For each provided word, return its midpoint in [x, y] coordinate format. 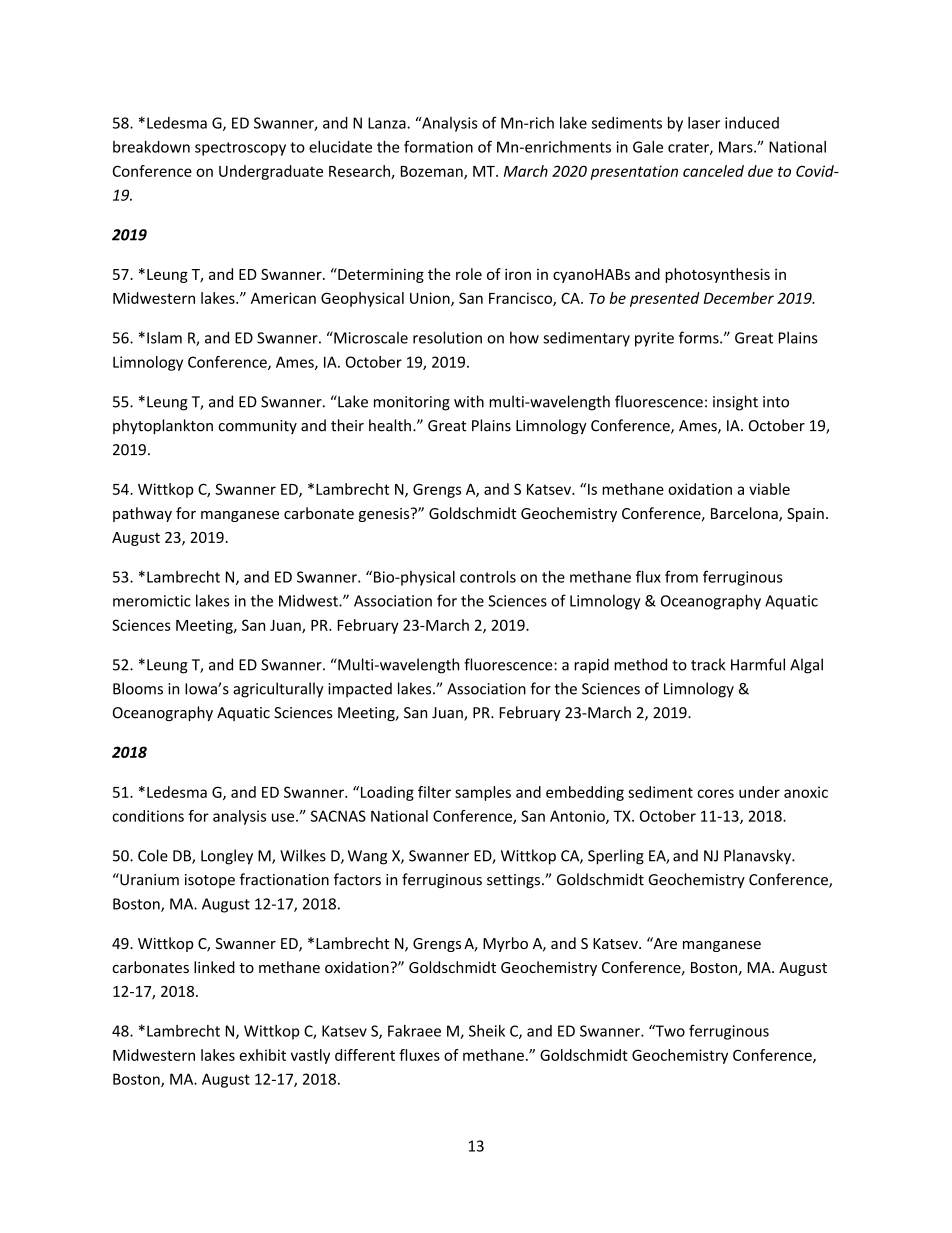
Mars [737, 147]
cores [715, 793]
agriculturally [278, 690]
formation [438, 146]
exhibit [262, 1055]
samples [483, 793]
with [469, 401]
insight [735, 403]
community [257, 427]
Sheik [487, 1031]
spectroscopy [240, 149]
